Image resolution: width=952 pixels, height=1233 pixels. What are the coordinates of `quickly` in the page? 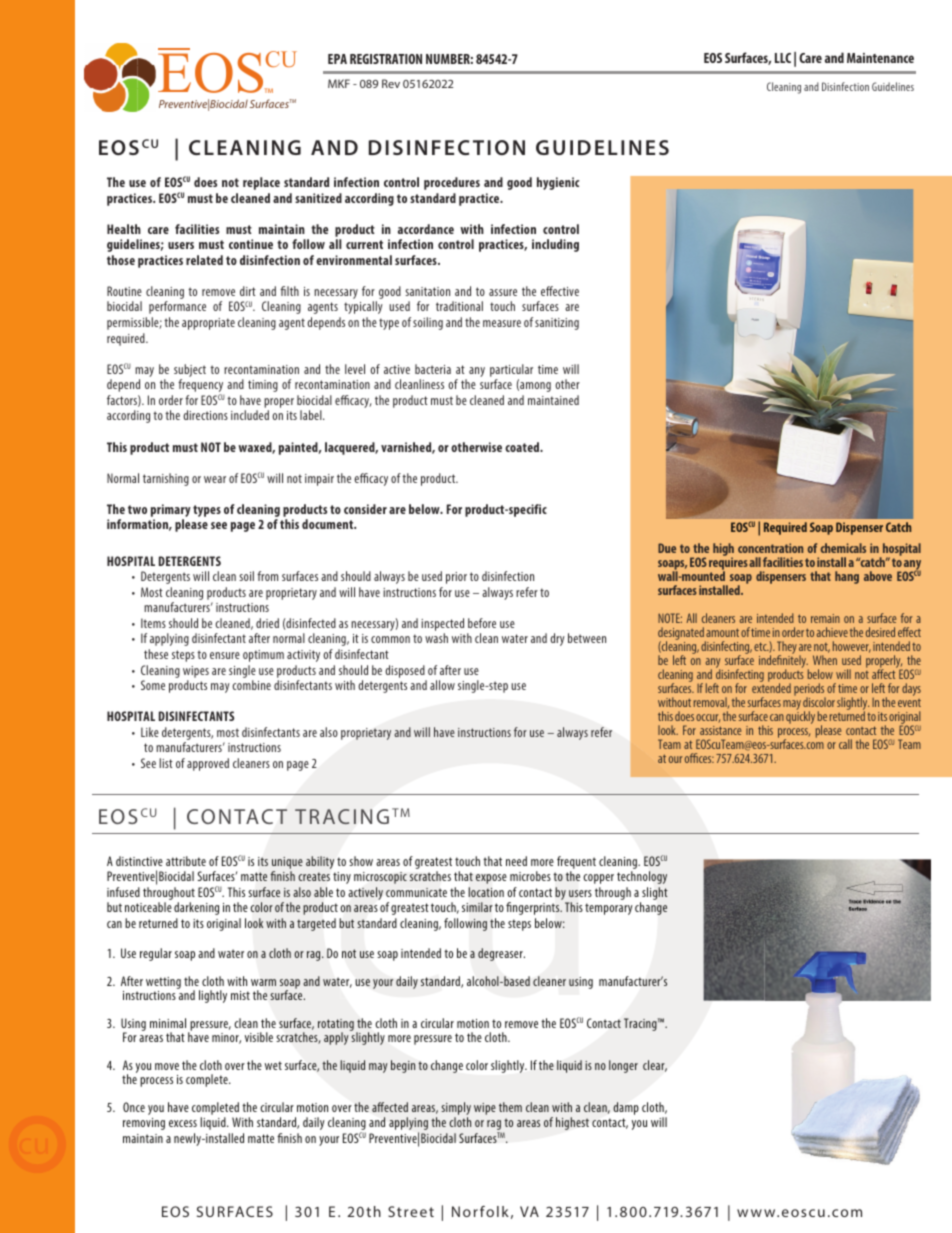 It's located at (800, 717).
